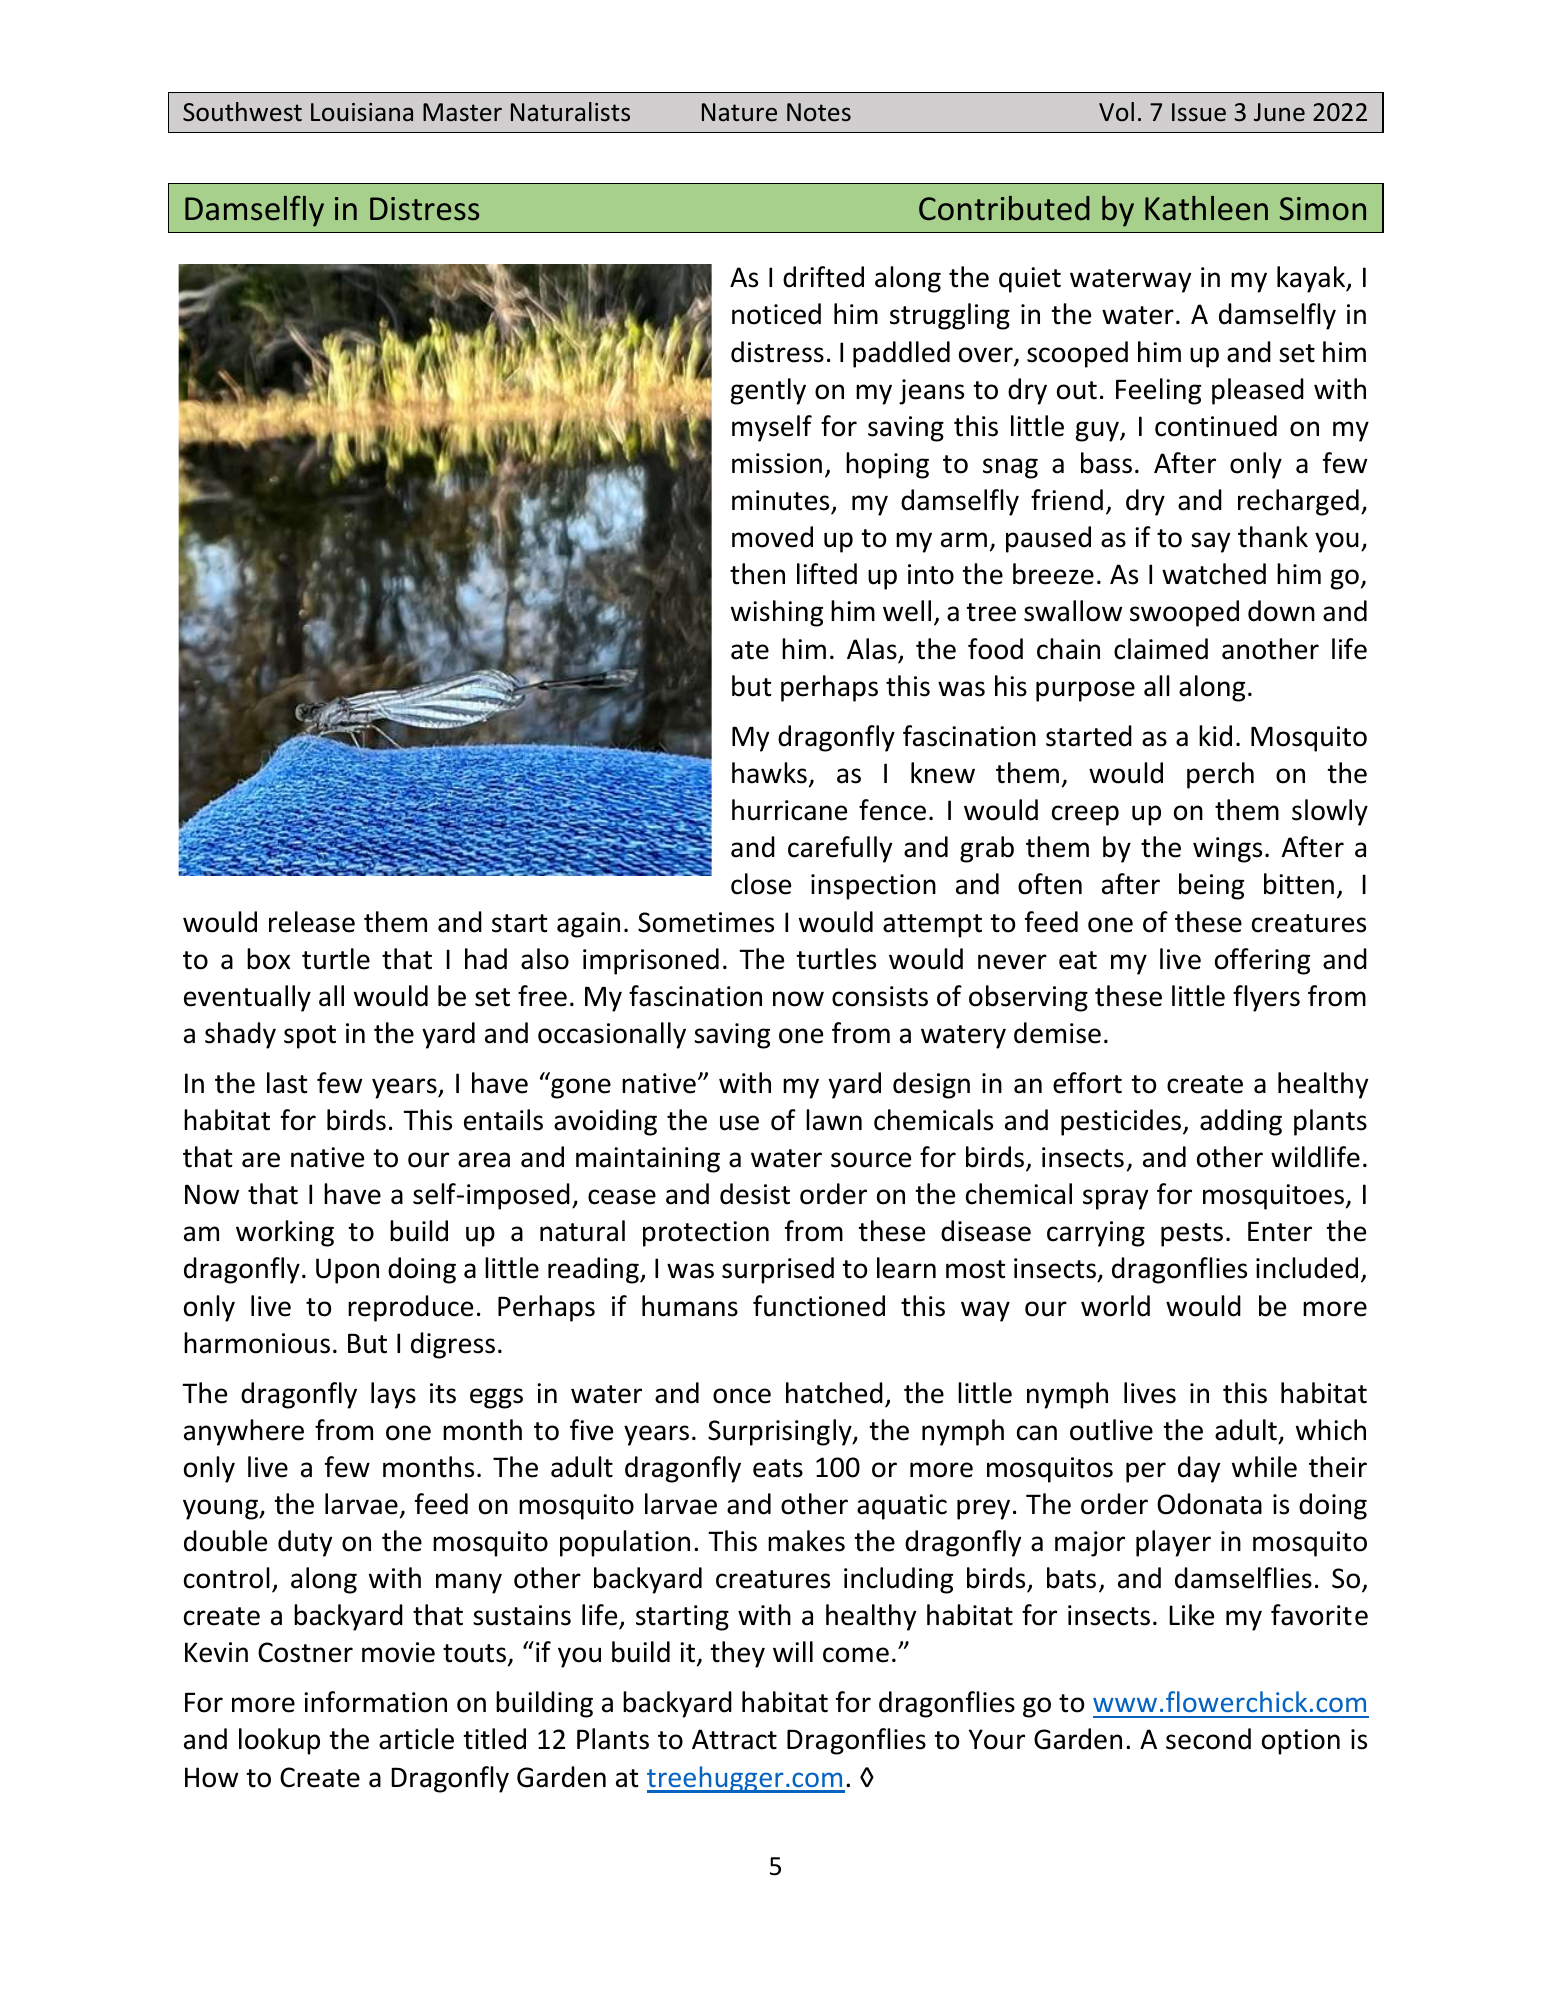 Image resolution: width=1551 pixels, height=2008 pixels. What do you see at coordinates (375, 1702) in the screenshot?
I see `information` at bounding box center [375, 1702].
